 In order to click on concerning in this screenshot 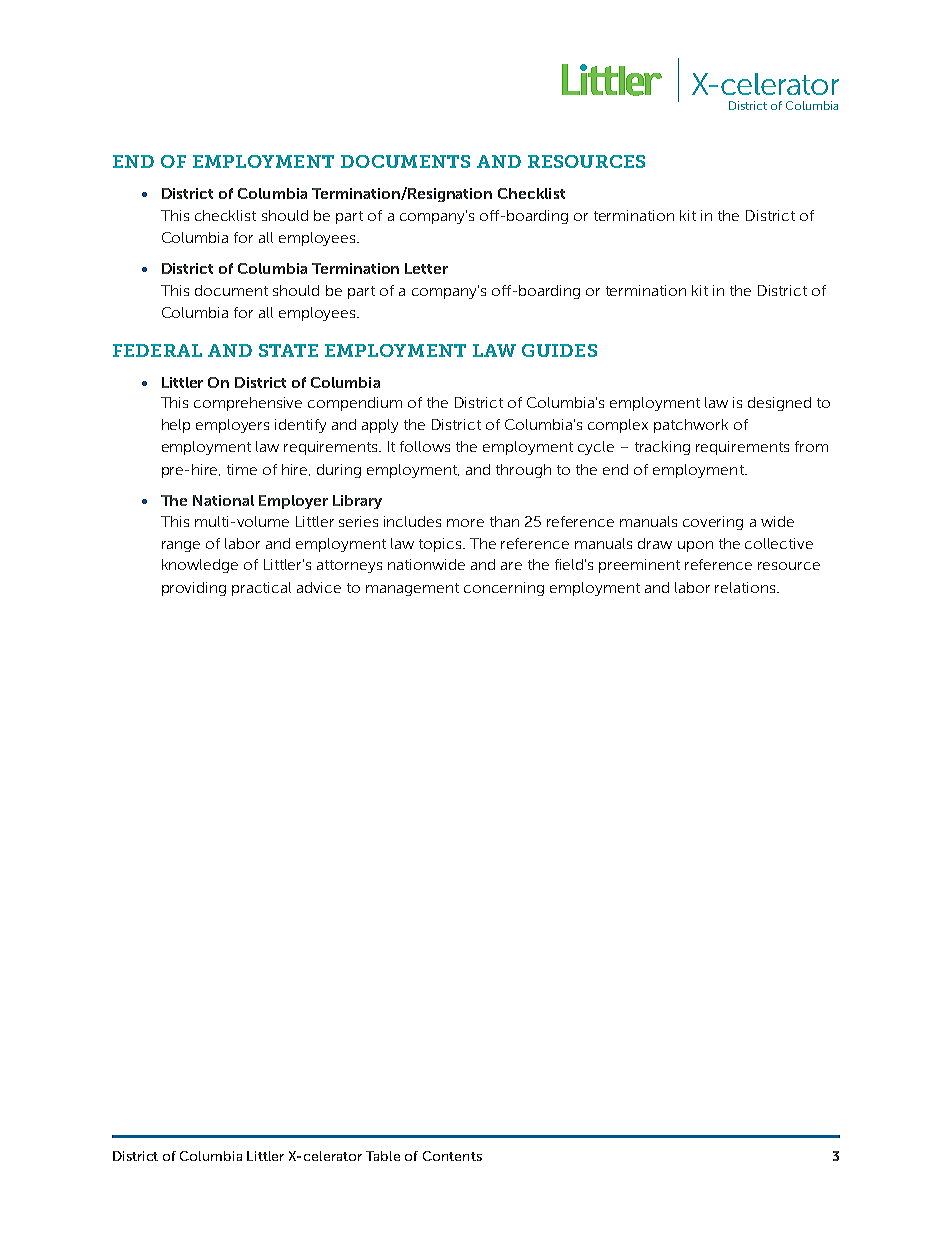, I will do `click(504, 589)`.
